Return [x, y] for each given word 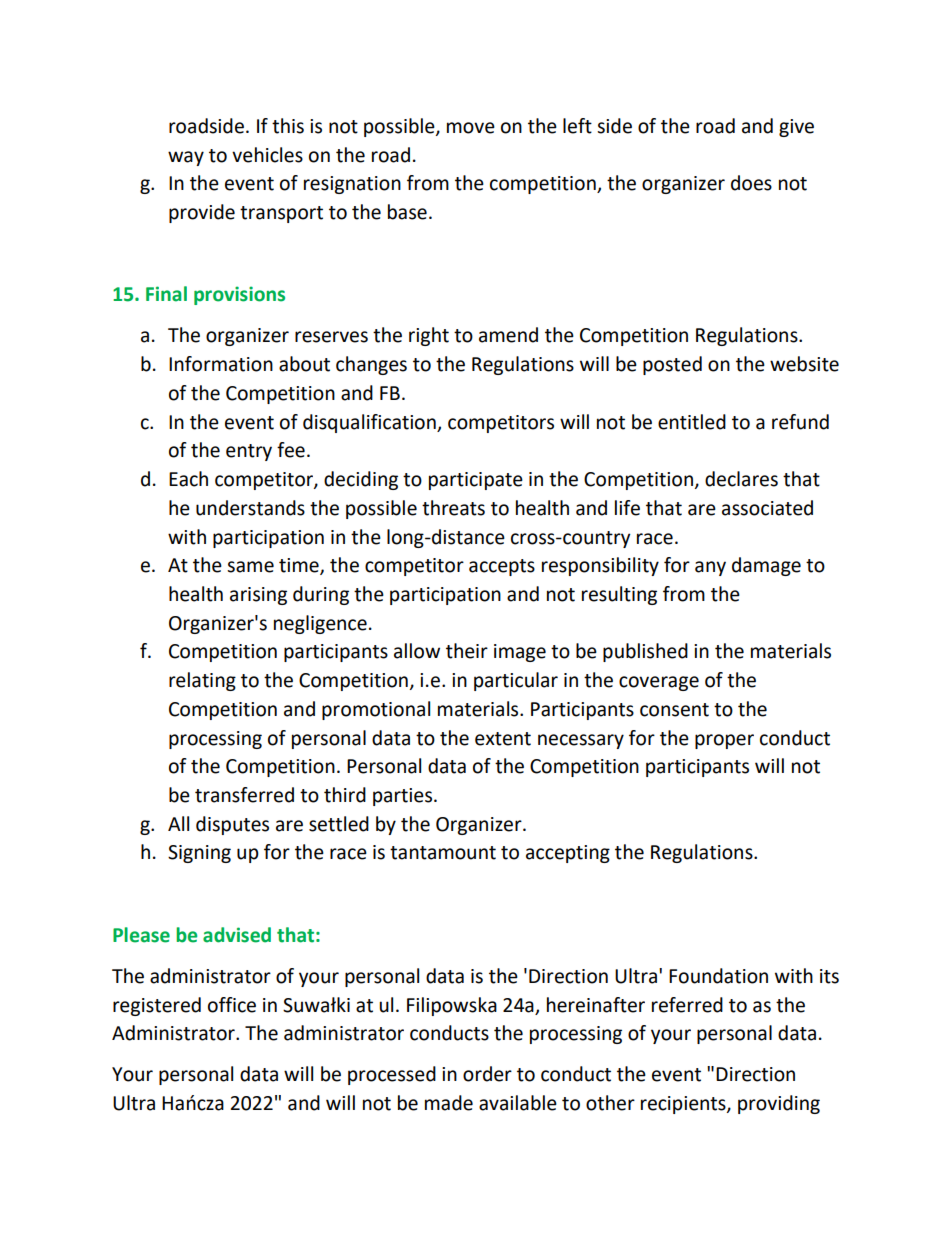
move [471, 128]
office [232, 1005]
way [186, 158]
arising [258, 596]
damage [766, 566]
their [467, 651]
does [751, 183]
